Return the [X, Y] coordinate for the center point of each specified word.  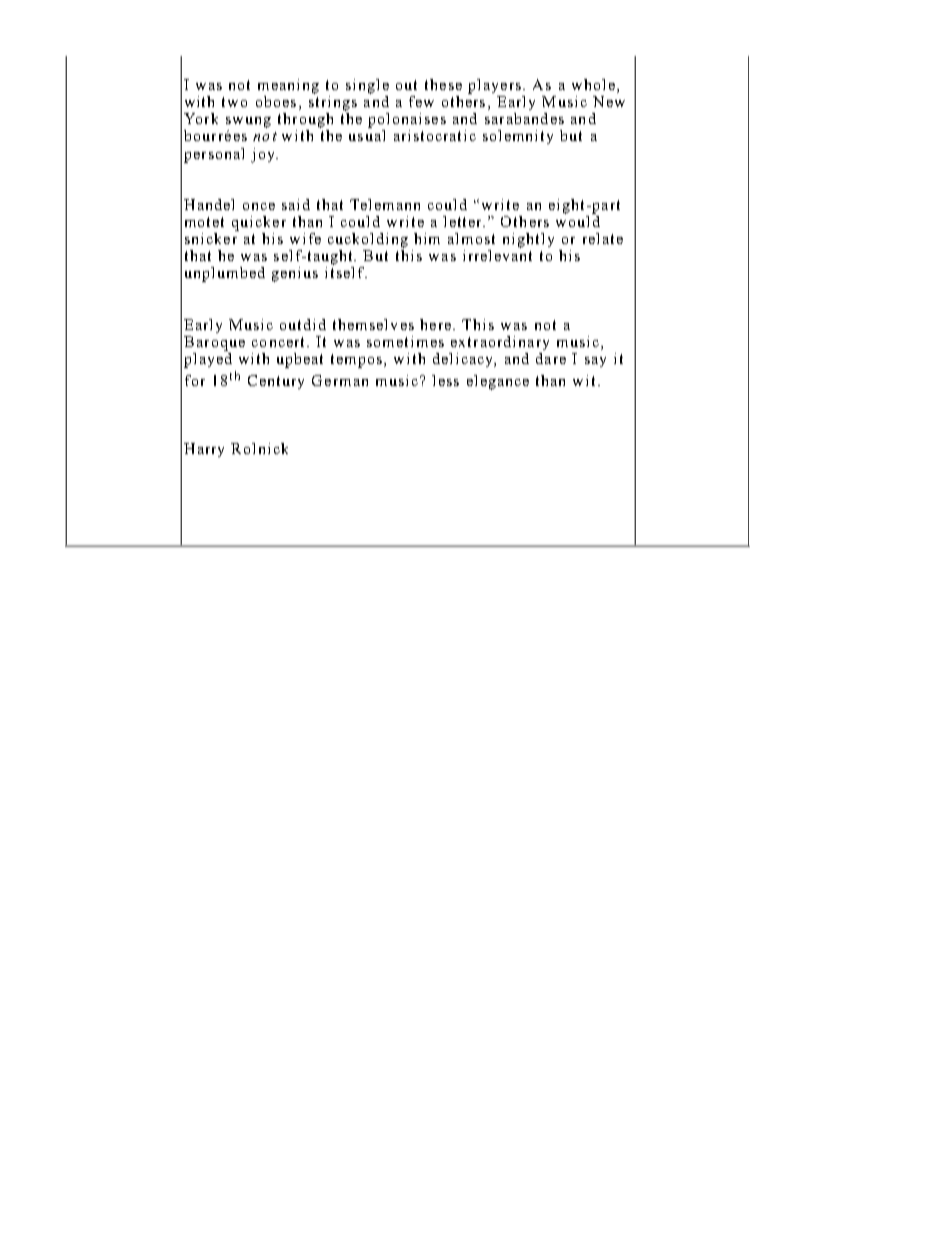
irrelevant [497, 255]
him [427, 238]
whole [593, 84]
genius [295, 274]
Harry [204, 450]
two [234, 102]
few [421, 101]
